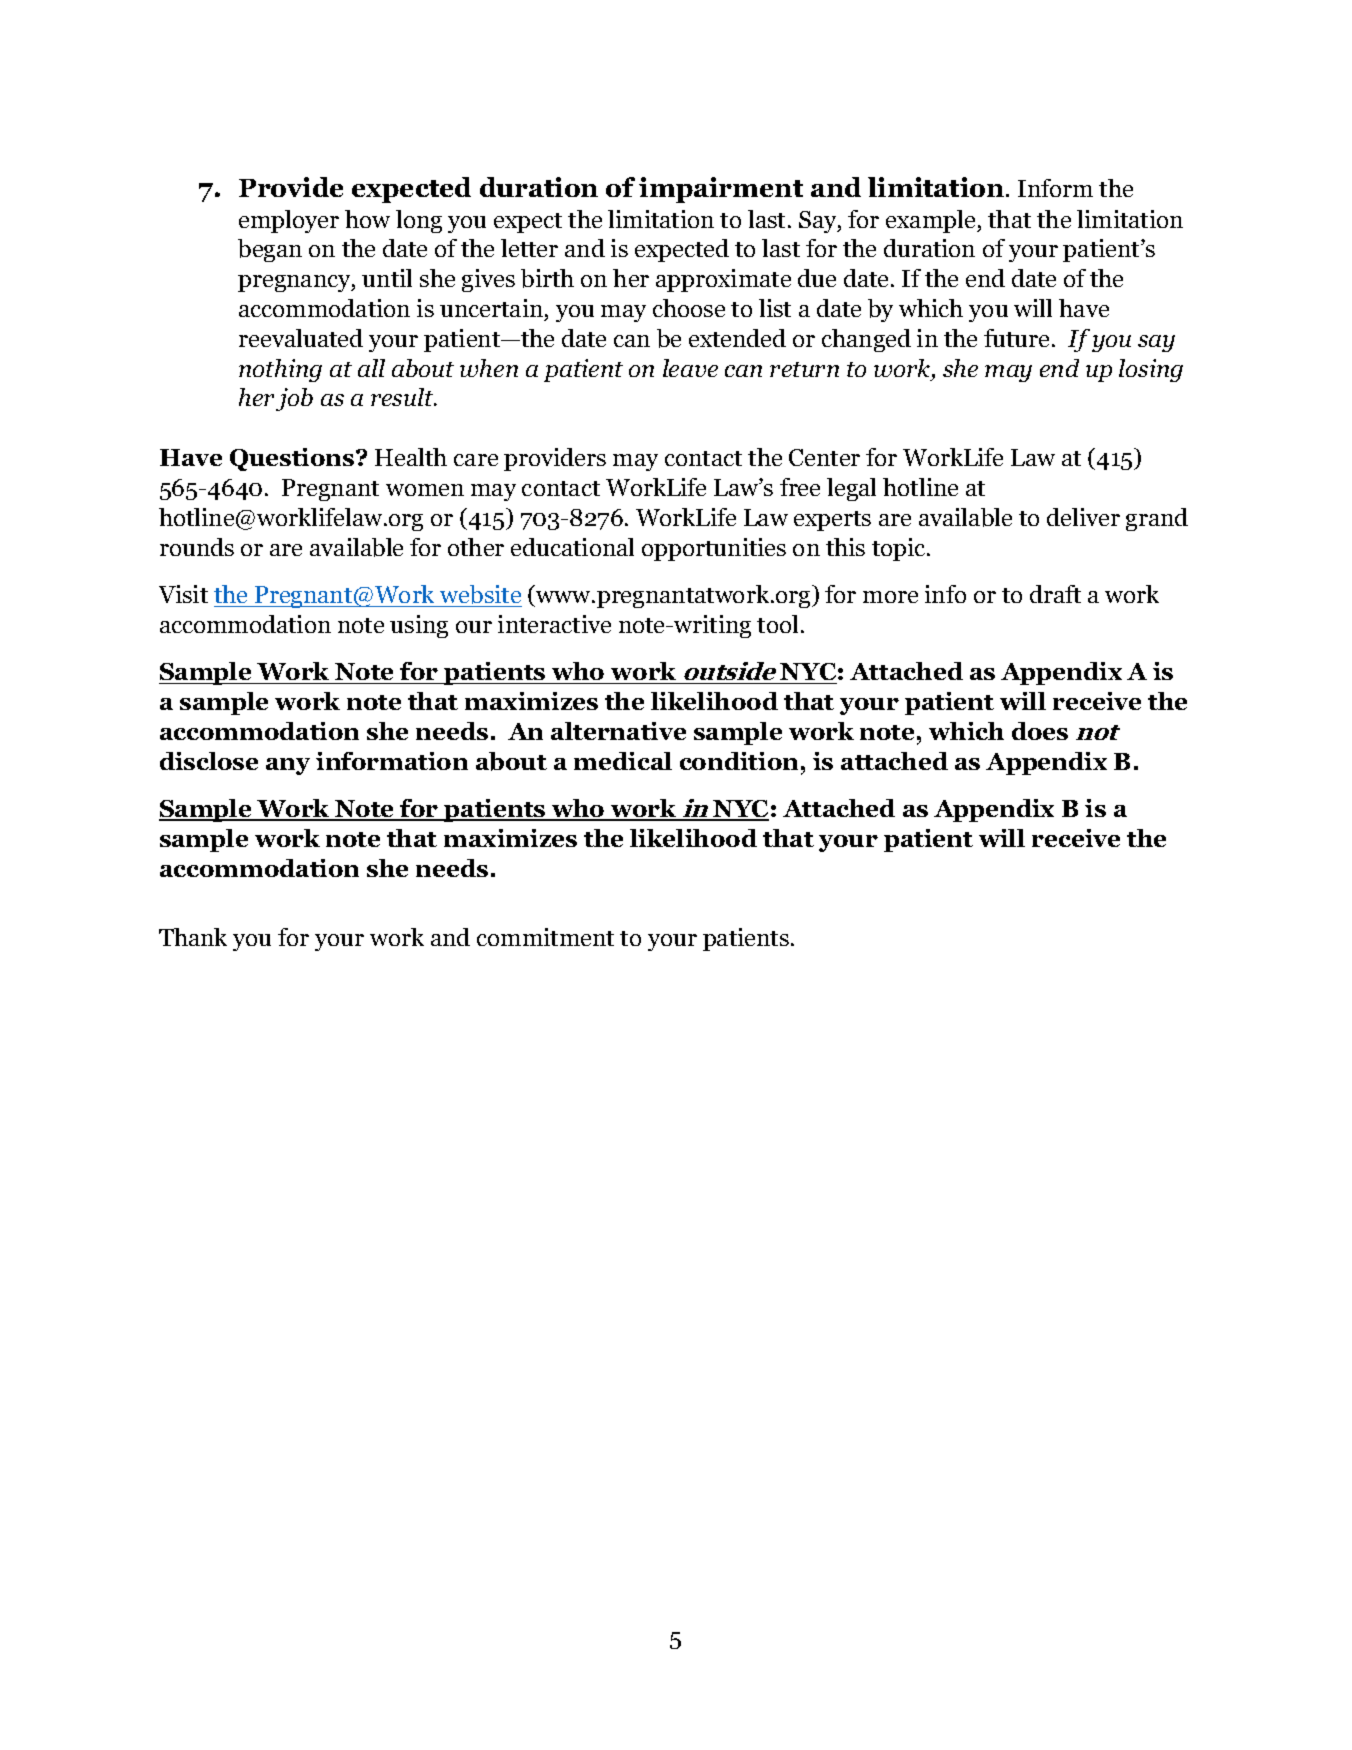 The width and height of the screenshot is (1352, 1750). I want to click on opportunities, so click(714, 549).
